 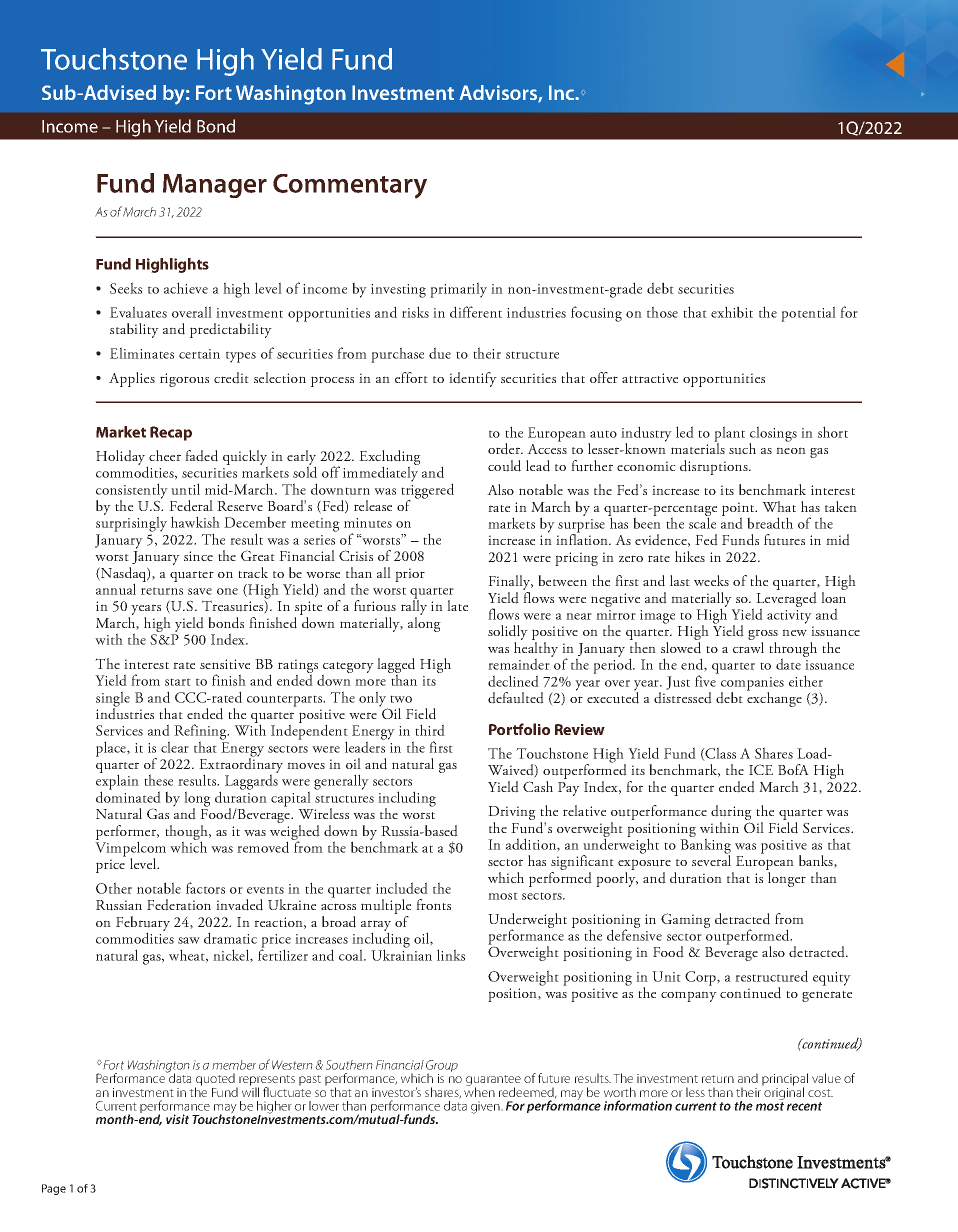 What do you see at coordinates (752, 685) in the page?
I see `companies` at bounding box center [752, 685].
